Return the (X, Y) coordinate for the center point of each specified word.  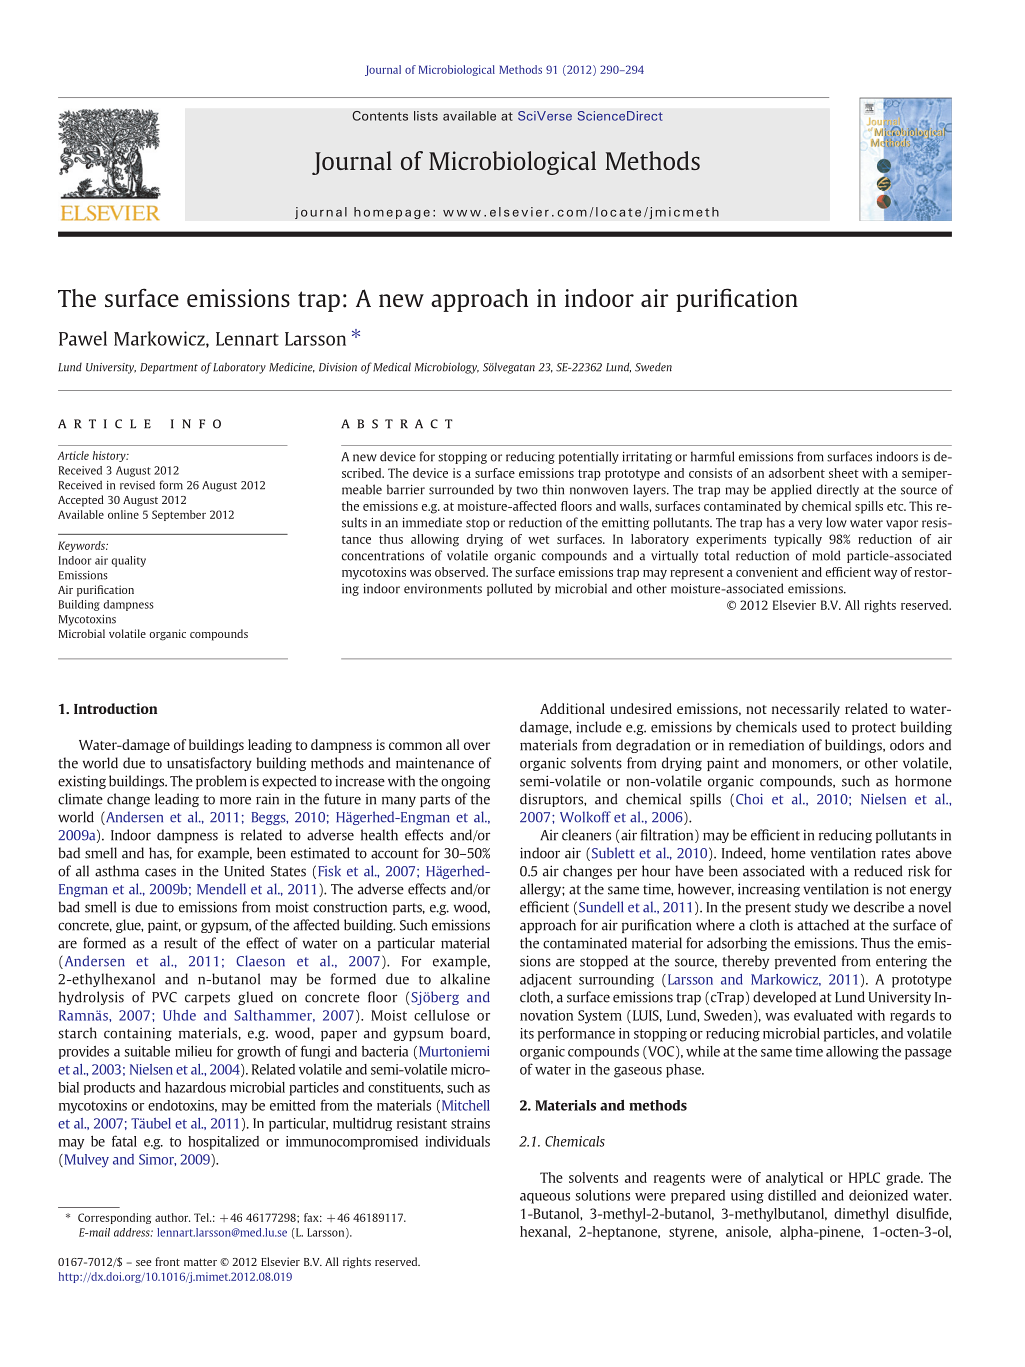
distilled (792, 1195)
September (179, 515)
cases (160, 872)
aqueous (545, 1198)
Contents (380, 116)
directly (838, 490)
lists (426, 116)
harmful (712, 456)
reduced (878, 871)
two (527, 490)
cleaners (586, 835)
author (172, 1217)
